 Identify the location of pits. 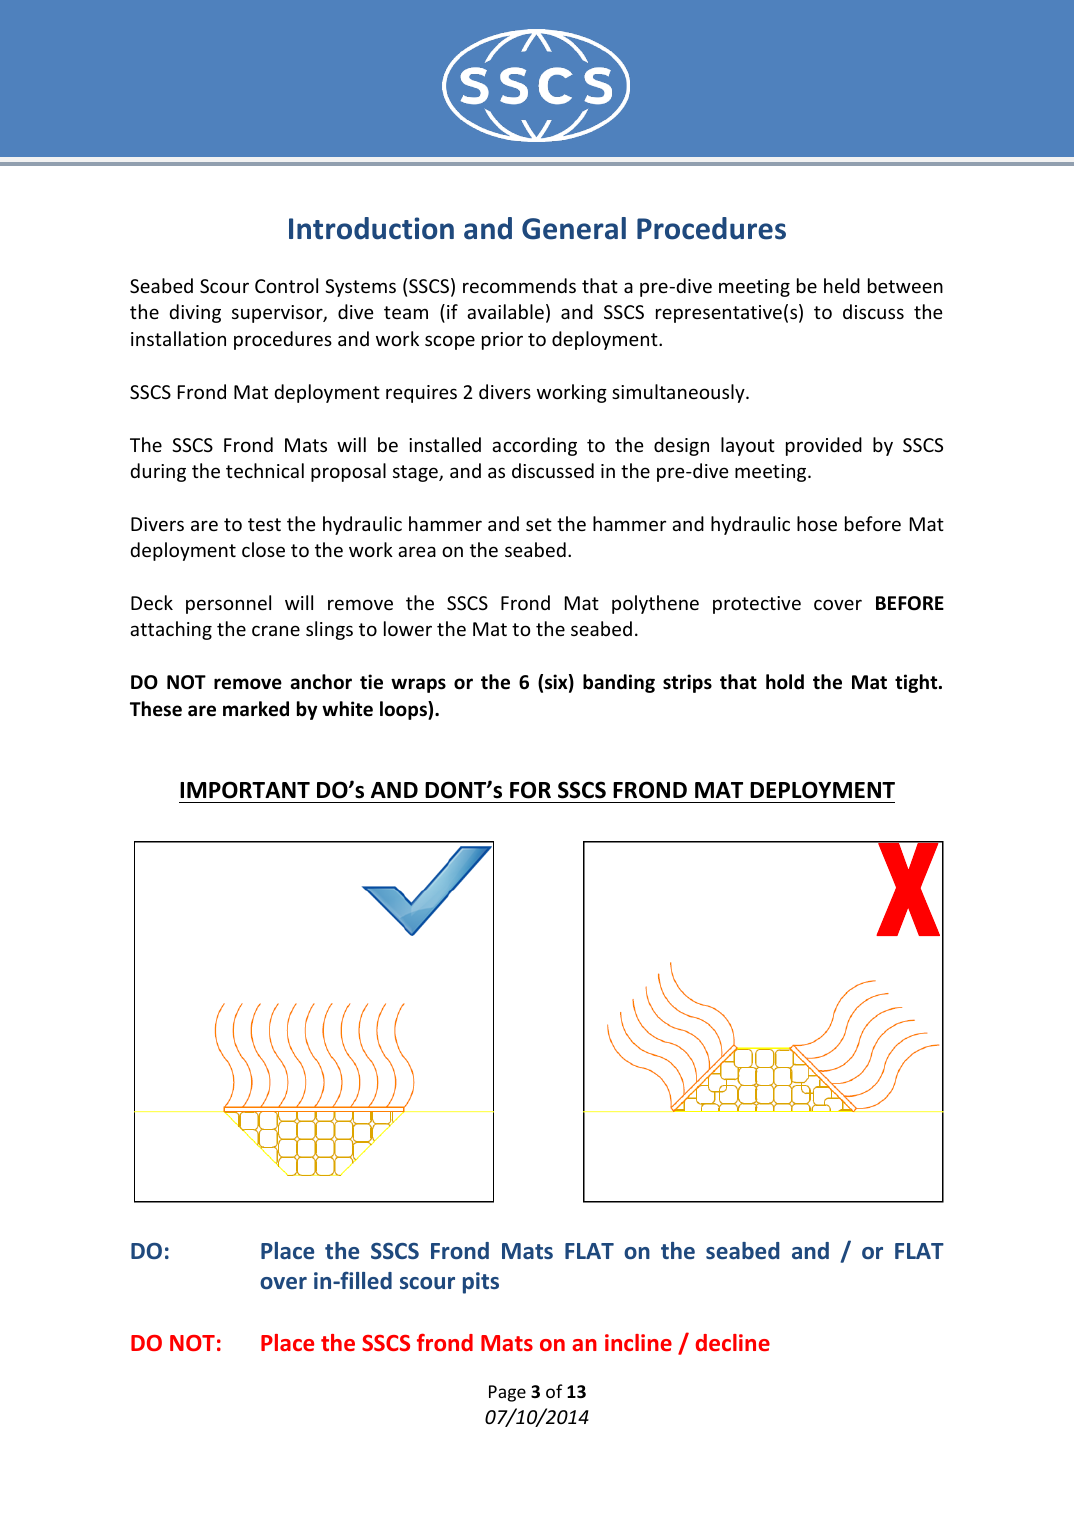
(481, 1283).
